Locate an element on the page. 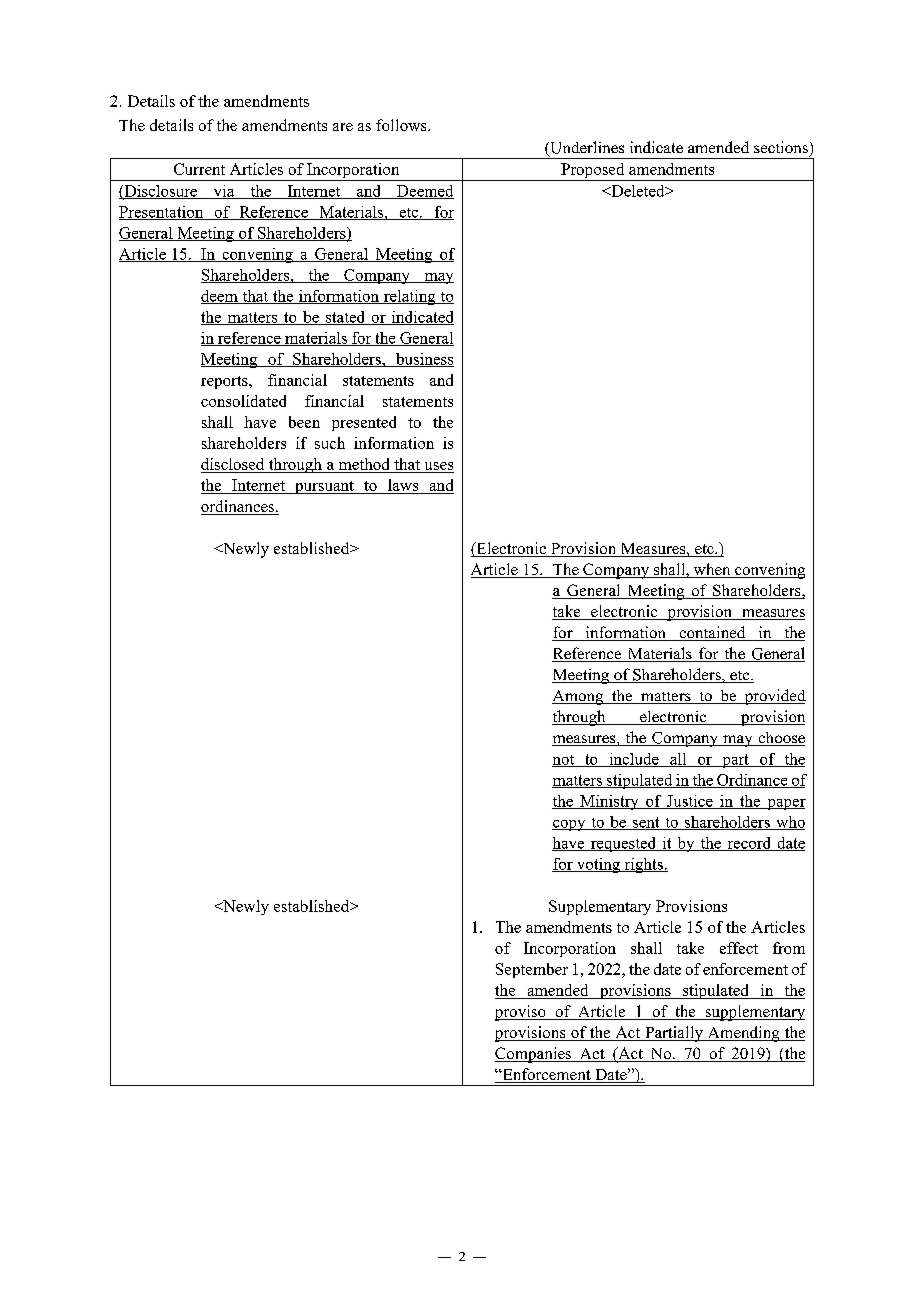 The width and height of the page is (924, 1308). Underlines is located at coordinates (586, 148).
